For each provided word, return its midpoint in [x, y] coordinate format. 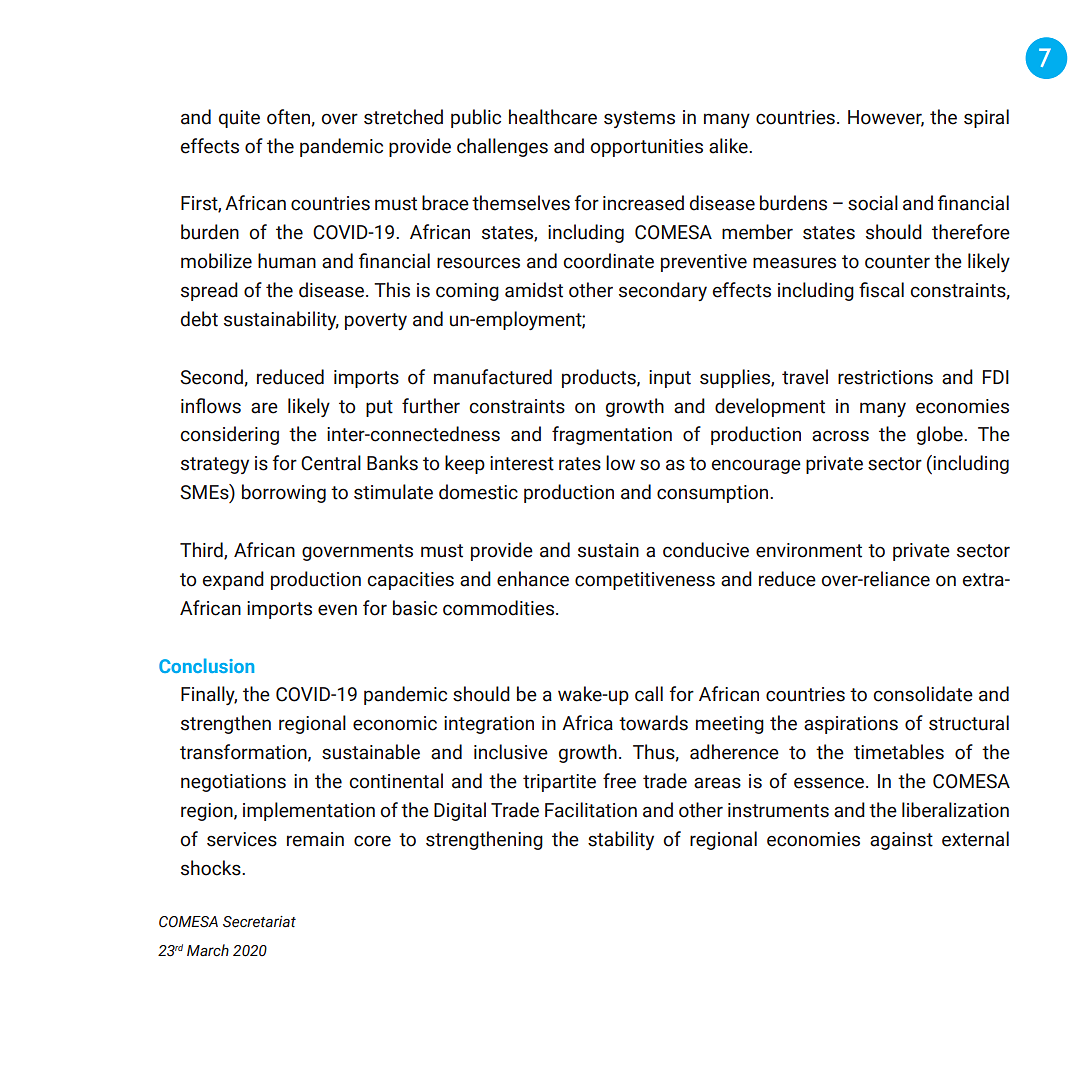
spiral [986, 118]
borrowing [284, 493]
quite [239, 119]
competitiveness [645, 581]
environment [809, 550]
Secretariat [259, 922]
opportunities [646, 148]
